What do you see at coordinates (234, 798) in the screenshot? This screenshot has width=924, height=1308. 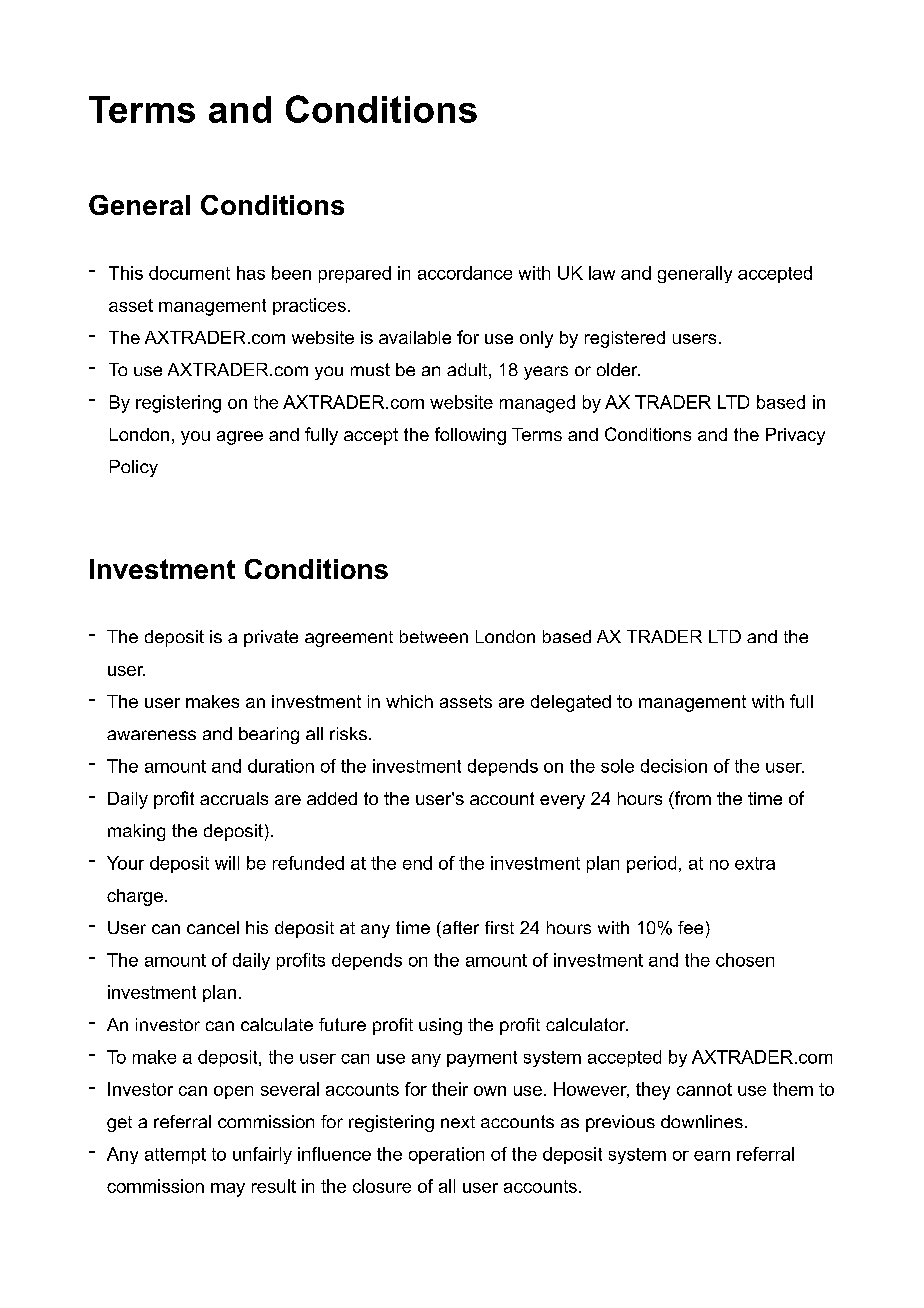 I see `accruals` at bounding box center [234, 798].
